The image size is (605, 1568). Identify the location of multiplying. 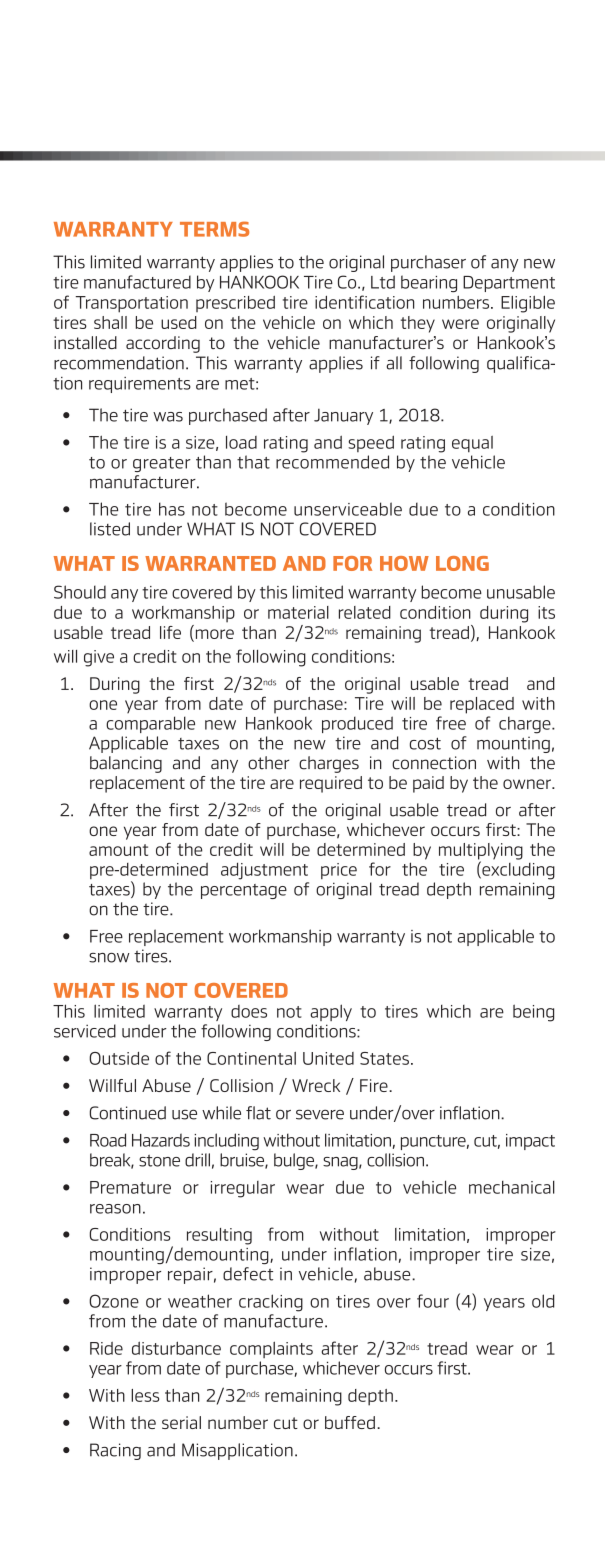
(481, 852).
